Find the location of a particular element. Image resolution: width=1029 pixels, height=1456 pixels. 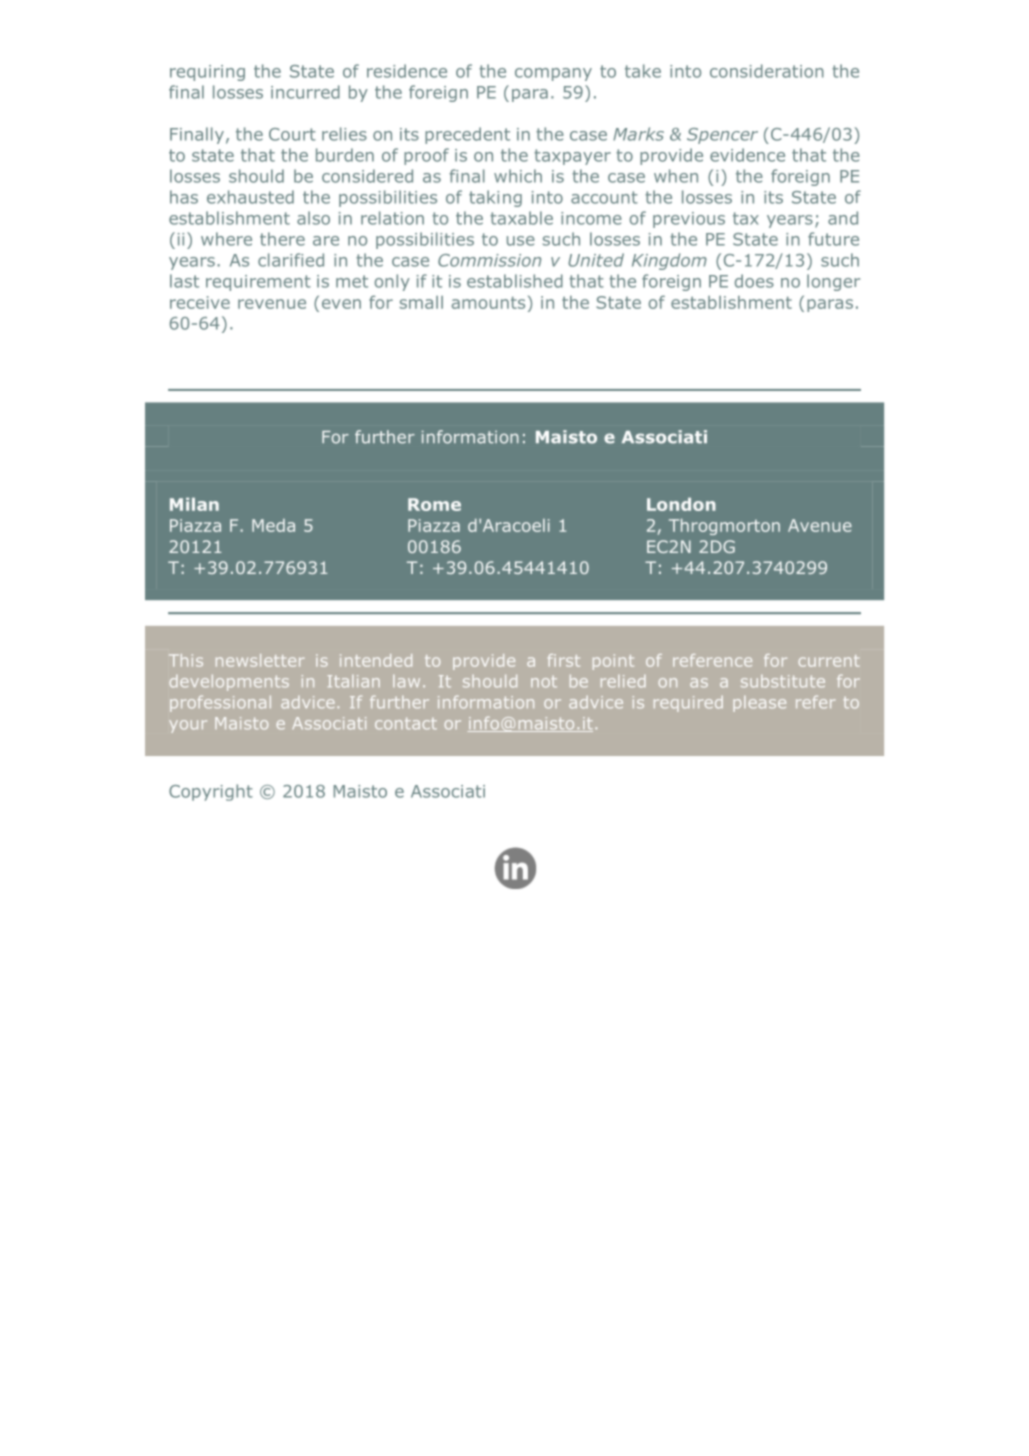

please is located at coordinates (759, 704).
